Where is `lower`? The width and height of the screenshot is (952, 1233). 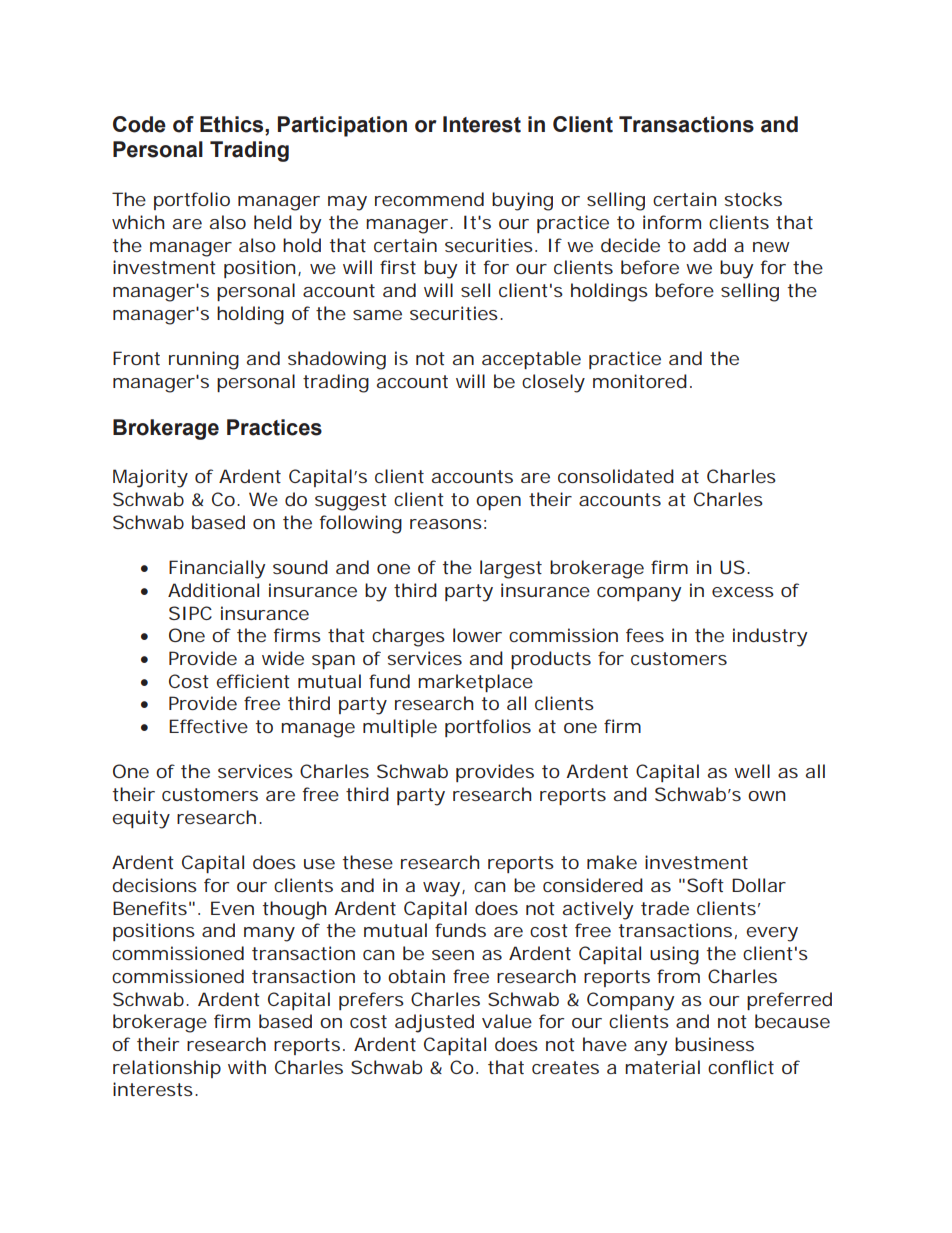
lower is located at coordinates (477, 635).
